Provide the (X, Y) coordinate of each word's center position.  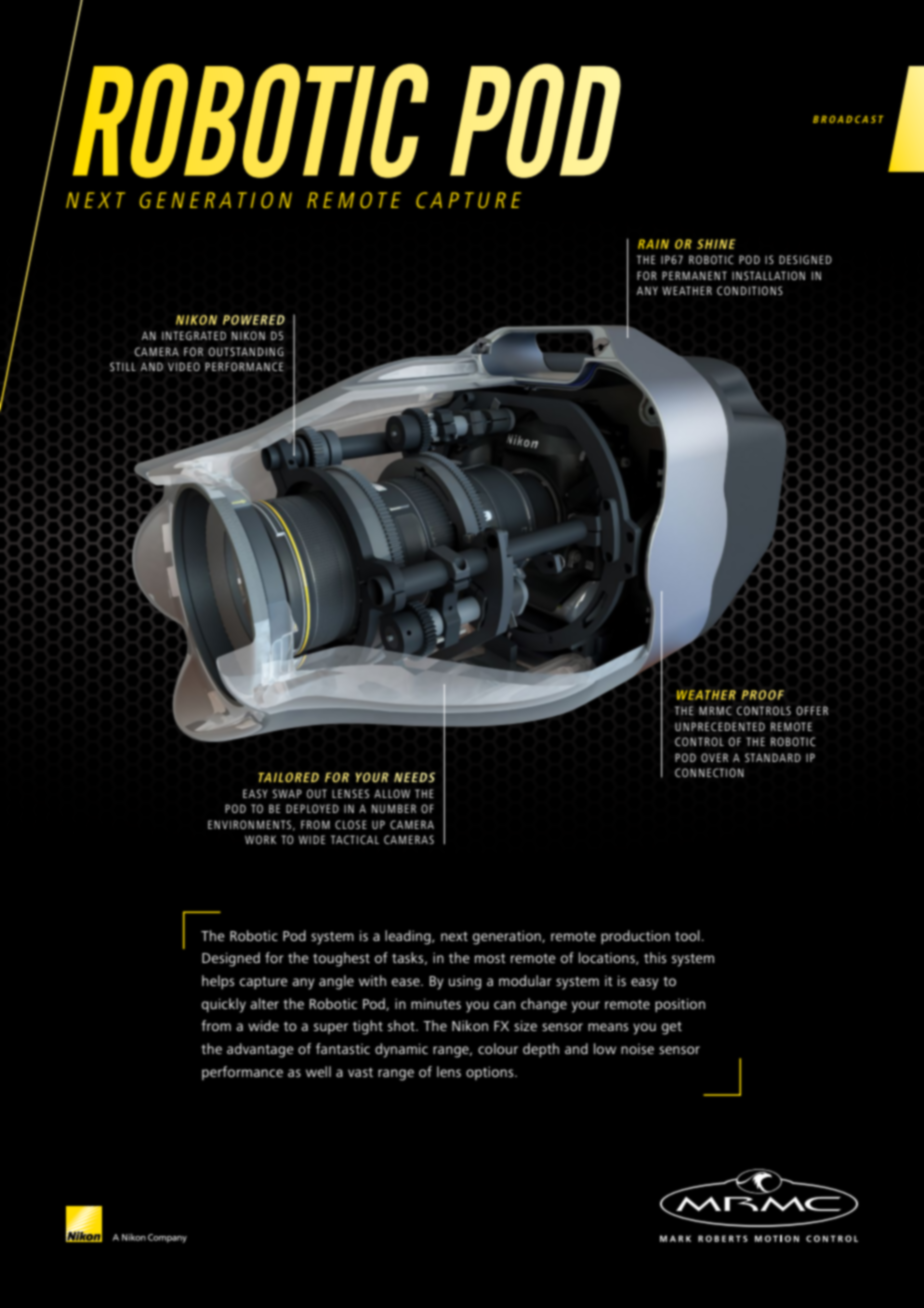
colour (498, 1048)
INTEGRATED (194, 335)
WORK (260, 839)
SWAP (287, 793)
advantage (260, 1050)
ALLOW (392, 793)
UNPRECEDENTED (720, 726)
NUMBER (394, 808)
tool (687, 935)
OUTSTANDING (246, 351)
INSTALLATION (768, 275)
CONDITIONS (750, 290)
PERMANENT (694, 275)
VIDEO (184, 366)
